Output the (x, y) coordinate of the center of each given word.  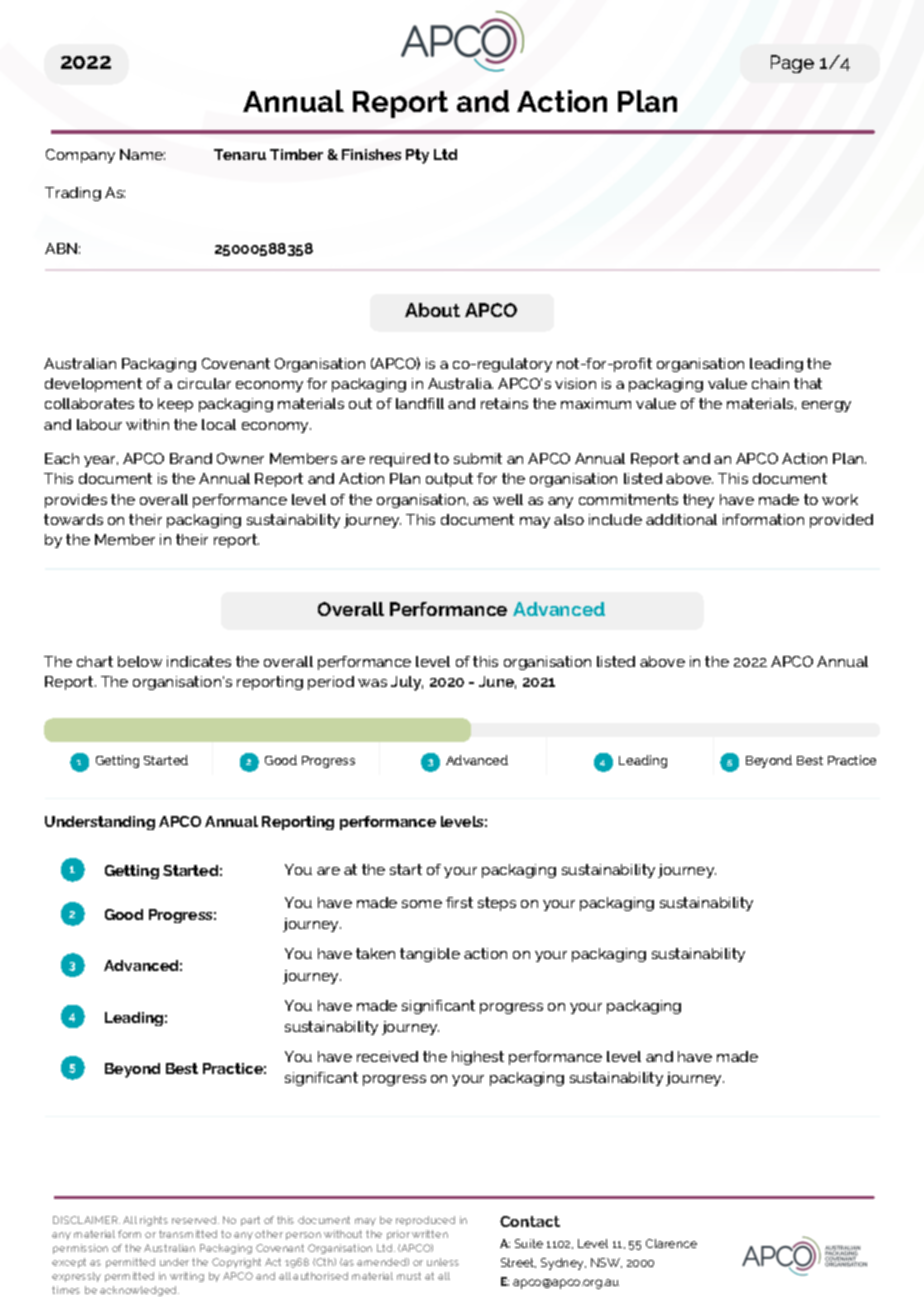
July (407, 683)
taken (375, 953)
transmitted (188, 1234)
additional (681, 519)
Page (792, 64)
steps (497, 904)
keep (175, 405)
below (140, 661)
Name (142, 154)
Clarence (671, 1243)
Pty (417, 156)
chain (770, 383)
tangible (430, 955)
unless (443, 1262)
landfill (420, 403)
